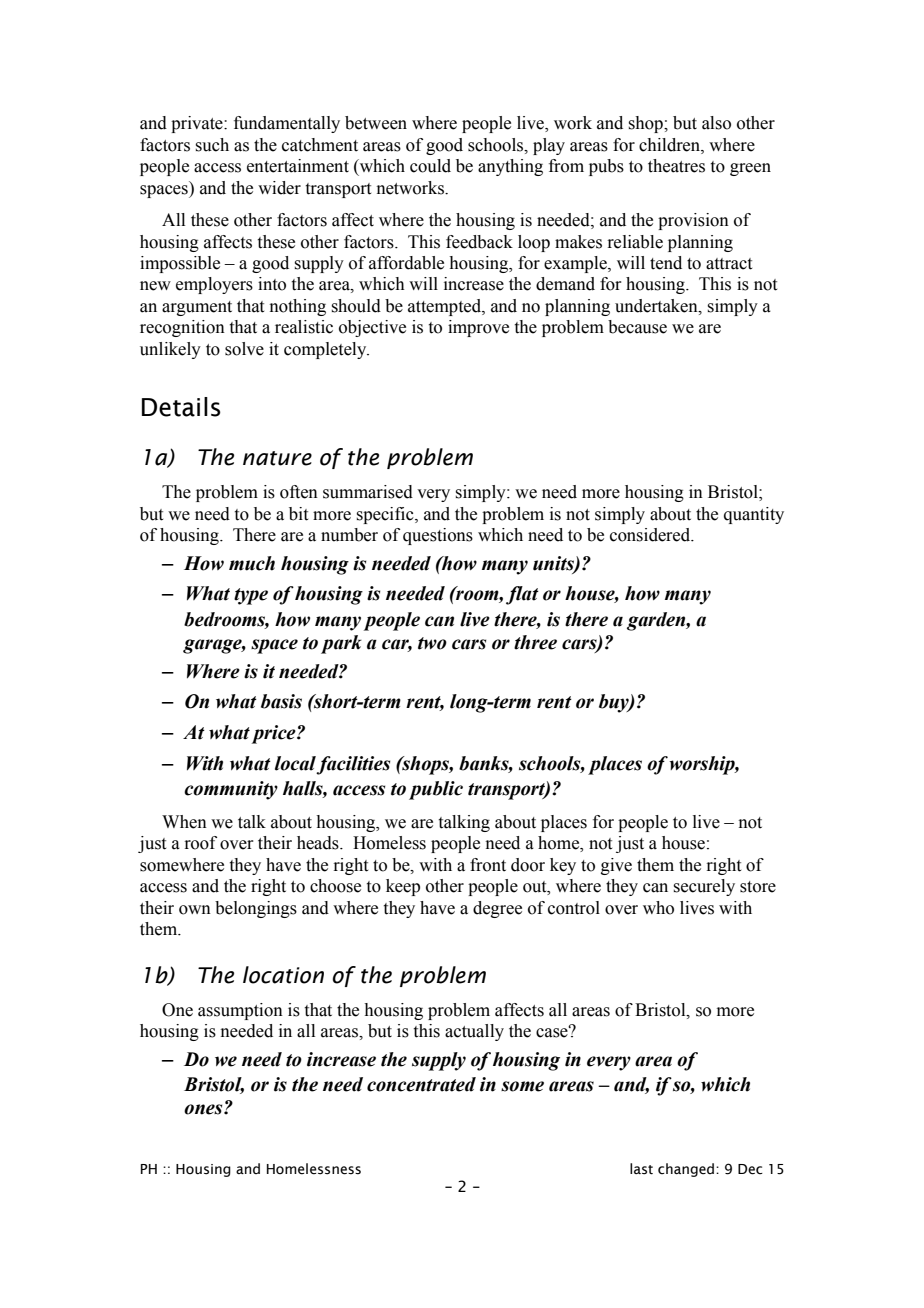 This screenshot has height=1308, width=924. I want to click on ones, so click(204, 1109).
